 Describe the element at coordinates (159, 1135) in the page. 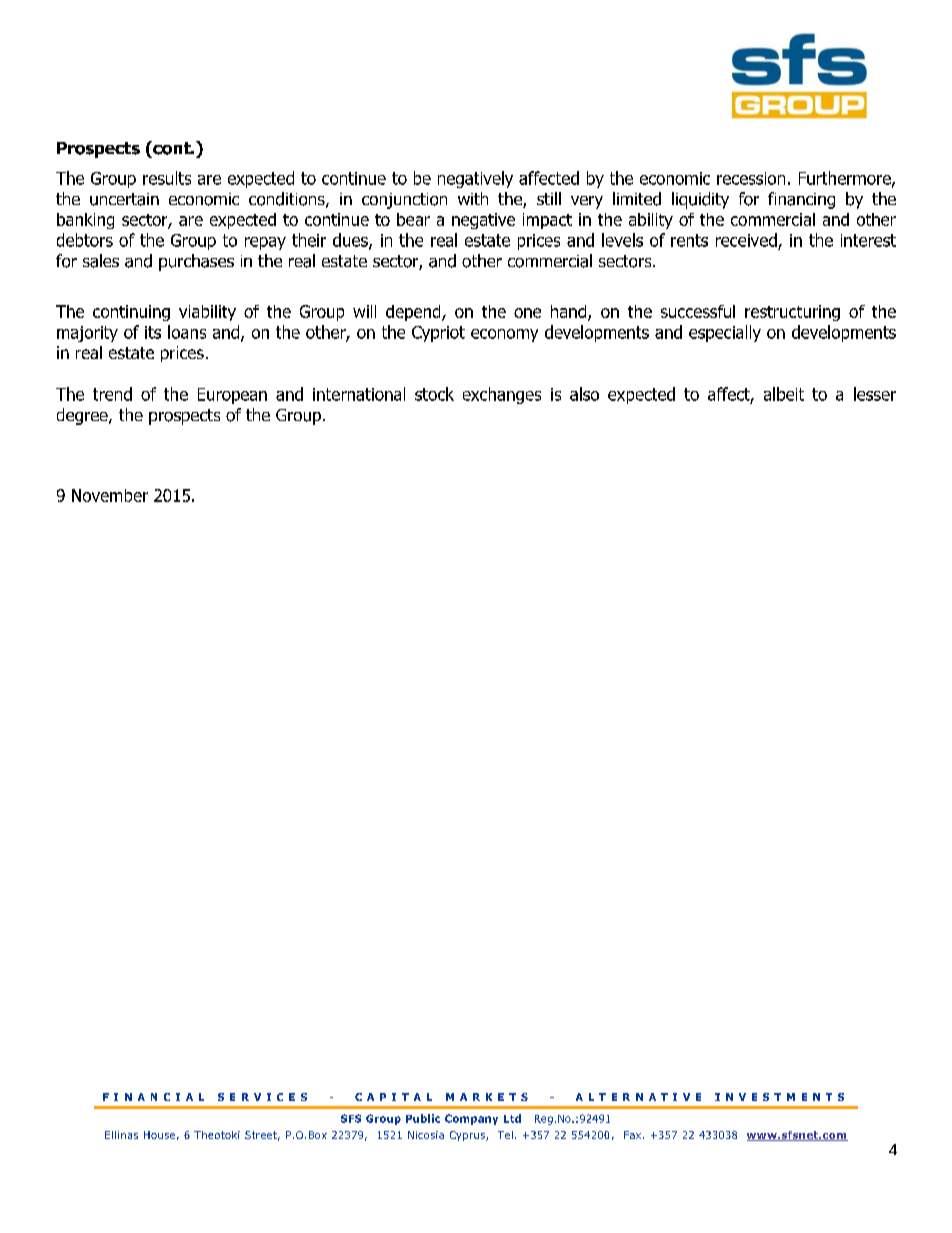

I see `House` at that location.
